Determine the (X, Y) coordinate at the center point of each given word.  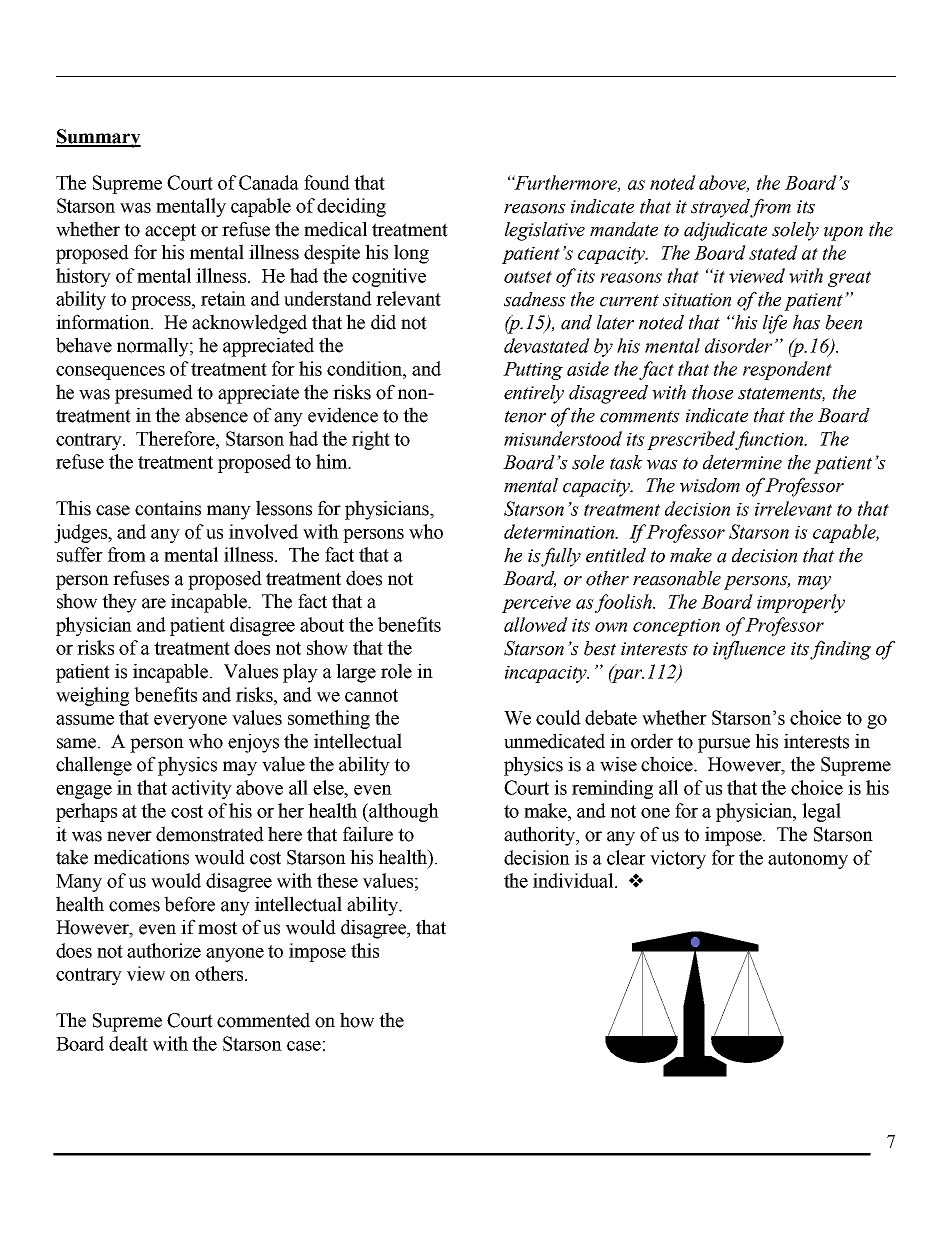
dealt (128, 1043)
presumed (154, 394)
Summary (98, 138)
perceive (536, 604)
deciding (351, 207)
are (154, 603)
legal (821, 812)
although (403, 812)
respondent (787, 370)
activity (202, 789)
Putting (533, 371)
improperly (801, 603)
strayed (721, 208)
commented (263, 1020)
